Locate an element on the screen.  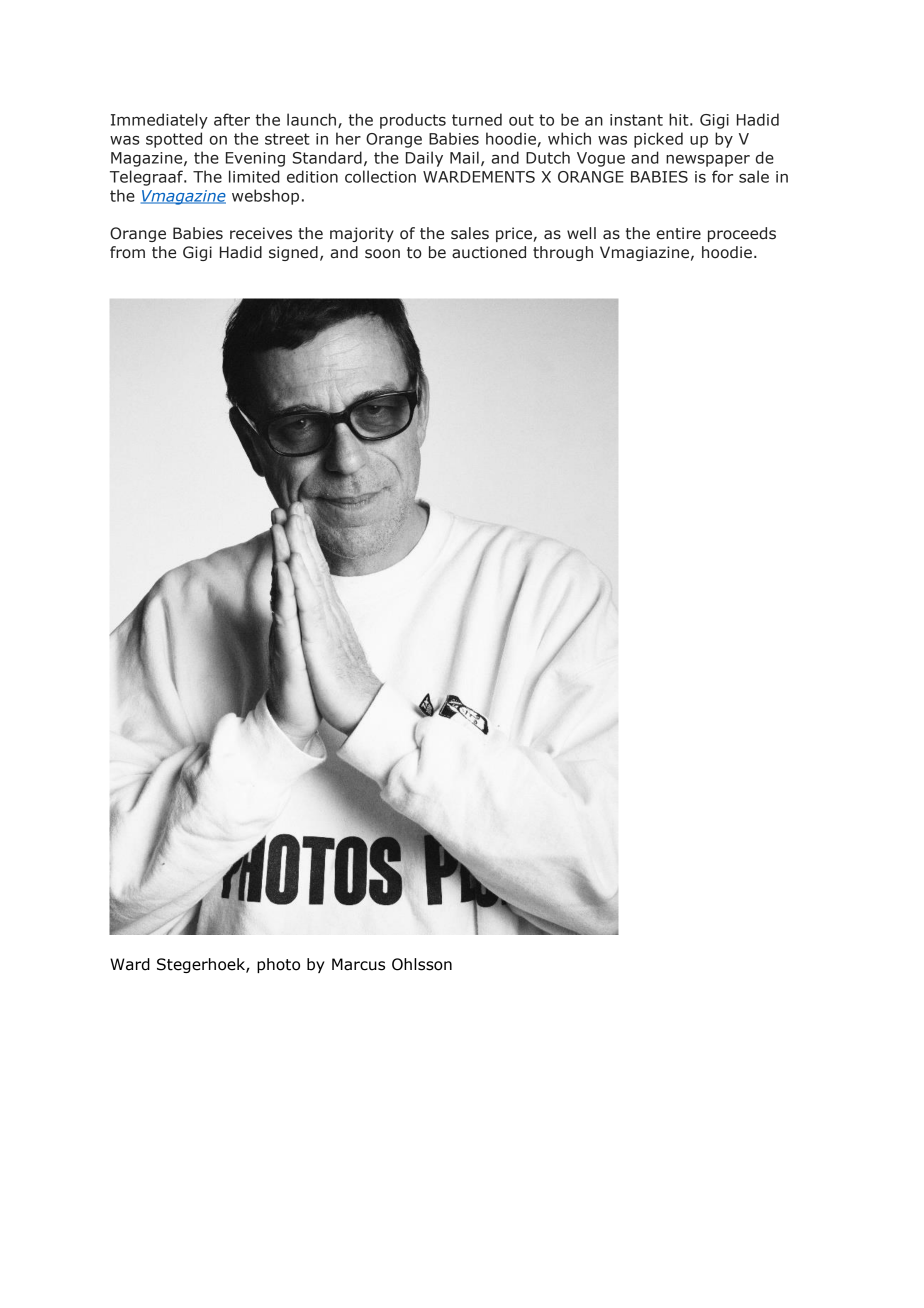
picked is located at coordinates (658, 140).
